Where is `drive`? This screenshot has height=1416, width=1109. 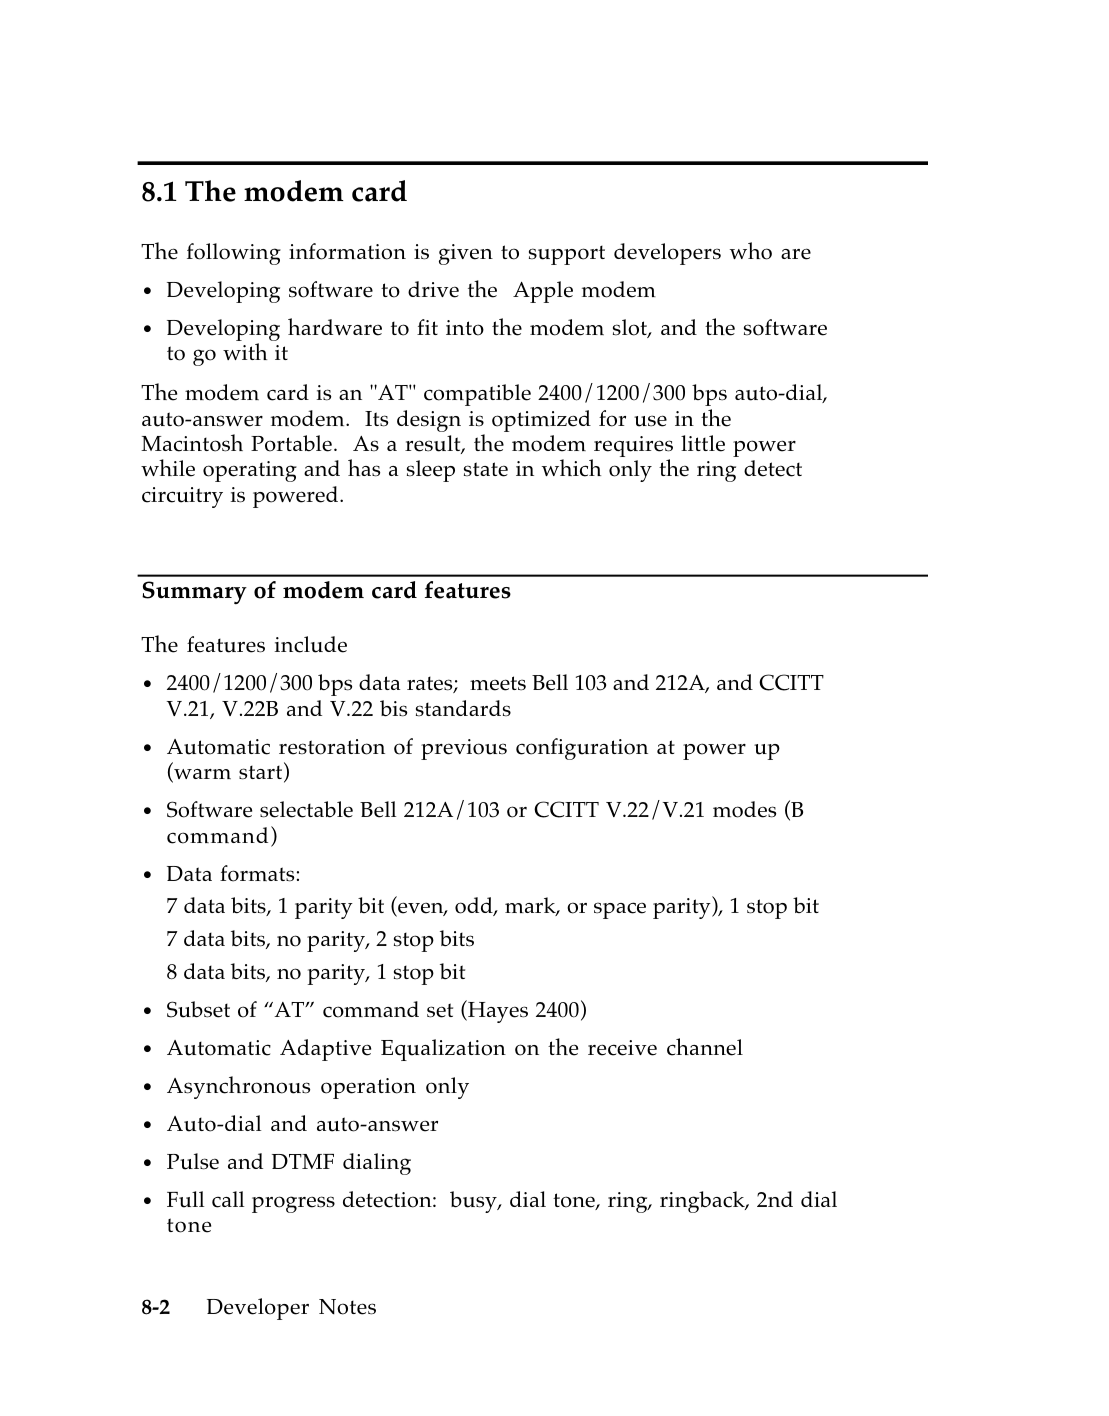 drive is located at coordinates (433, 289).
